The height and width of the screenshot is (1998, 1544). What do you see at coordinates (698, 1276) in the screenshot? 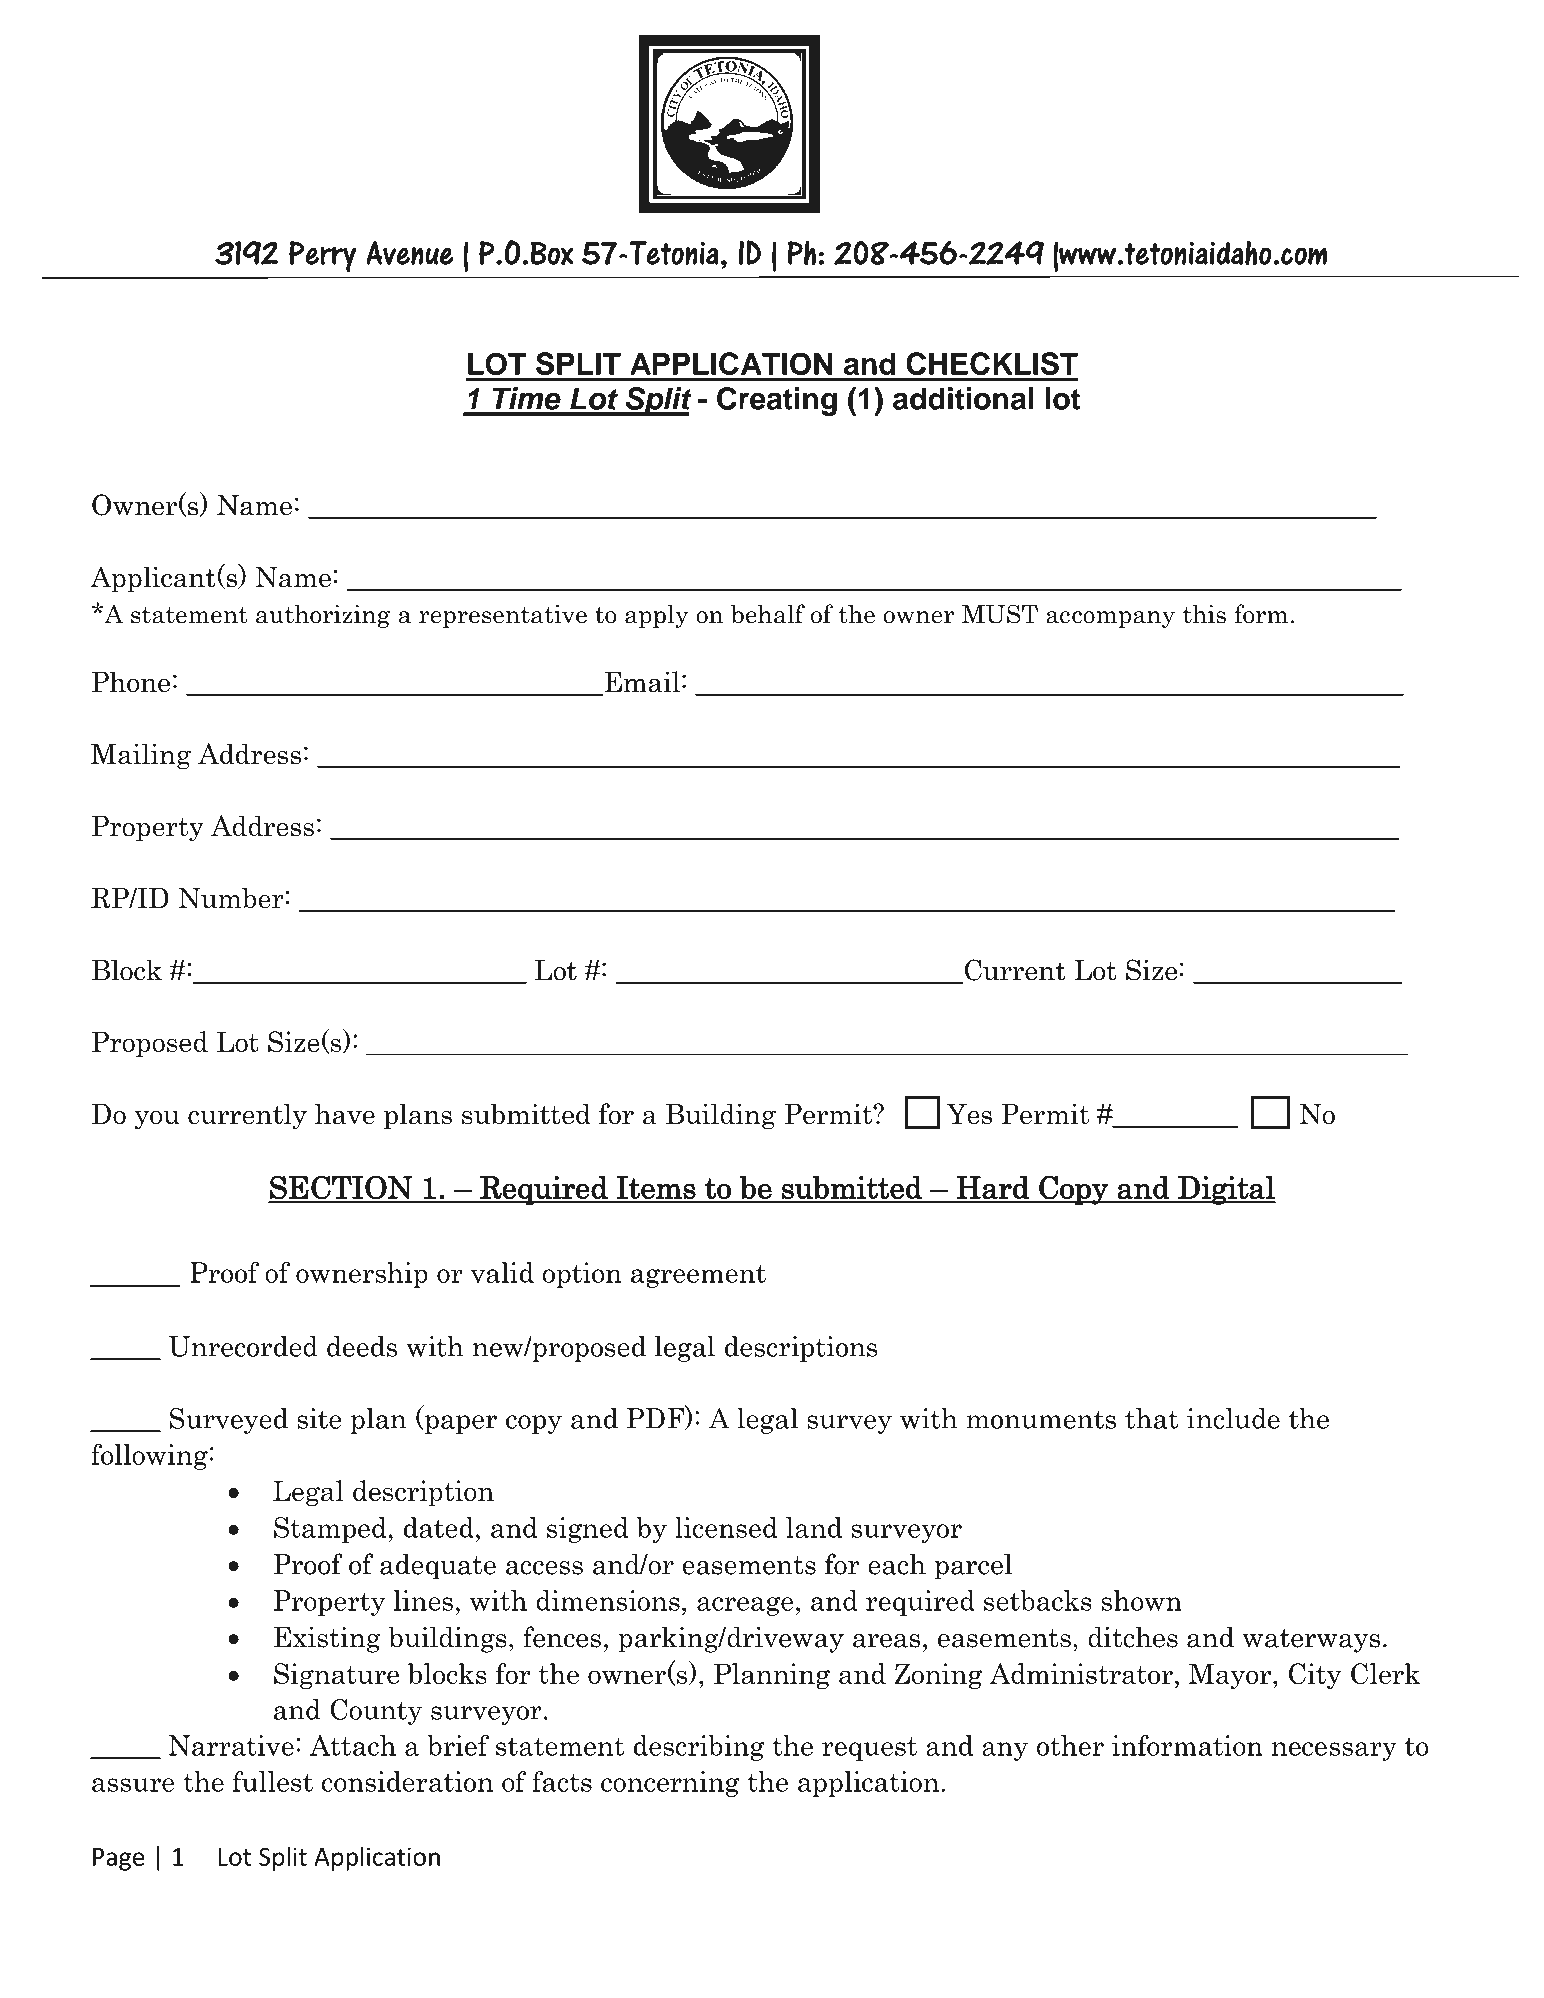
I see `agreement` at bounding box center [698, 1276].
